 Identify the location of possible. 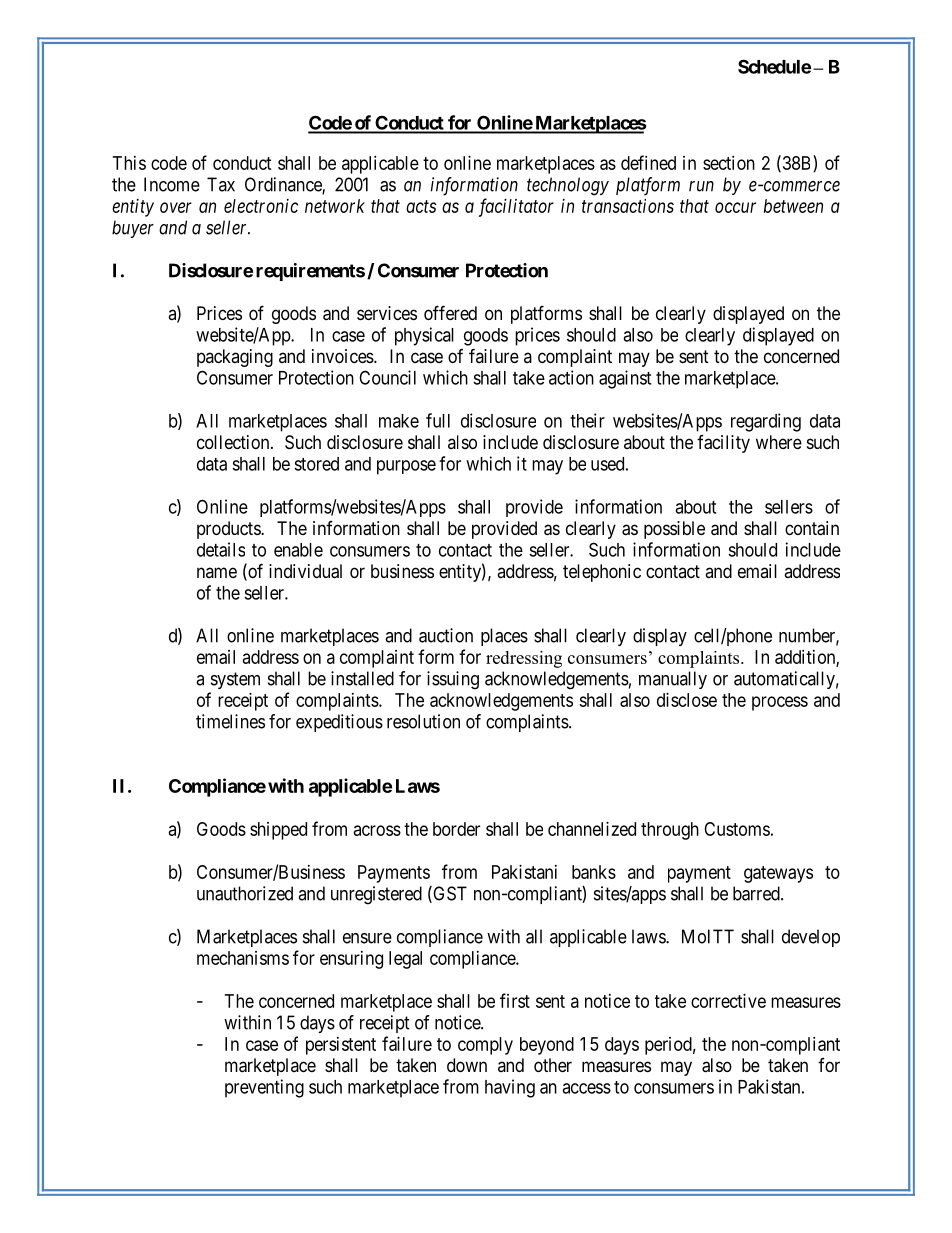
(674, 530).
